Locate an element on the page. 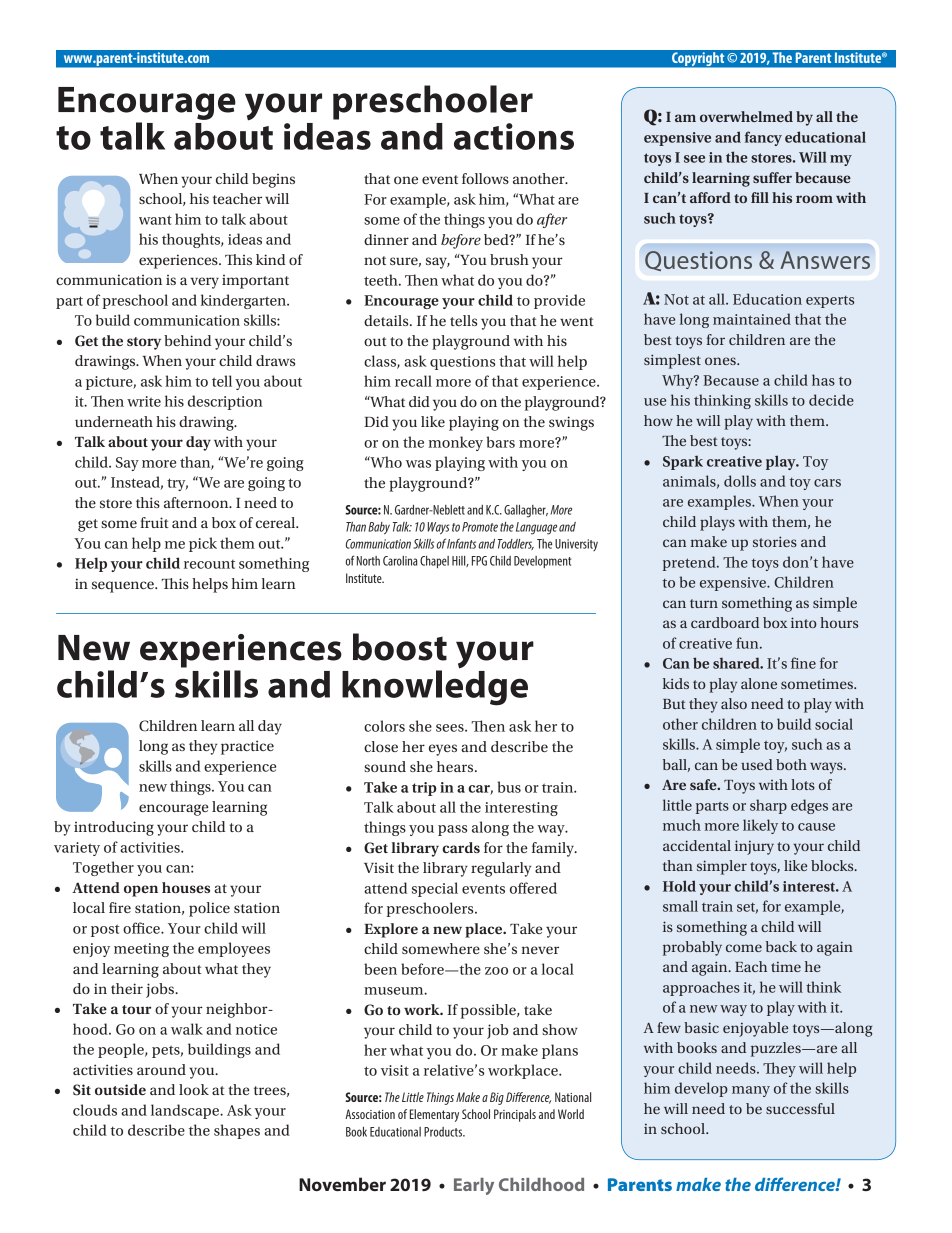 Image resolution: width=952 pixels, height=1233 pixels. follows is located at coordinates (485, 178).
